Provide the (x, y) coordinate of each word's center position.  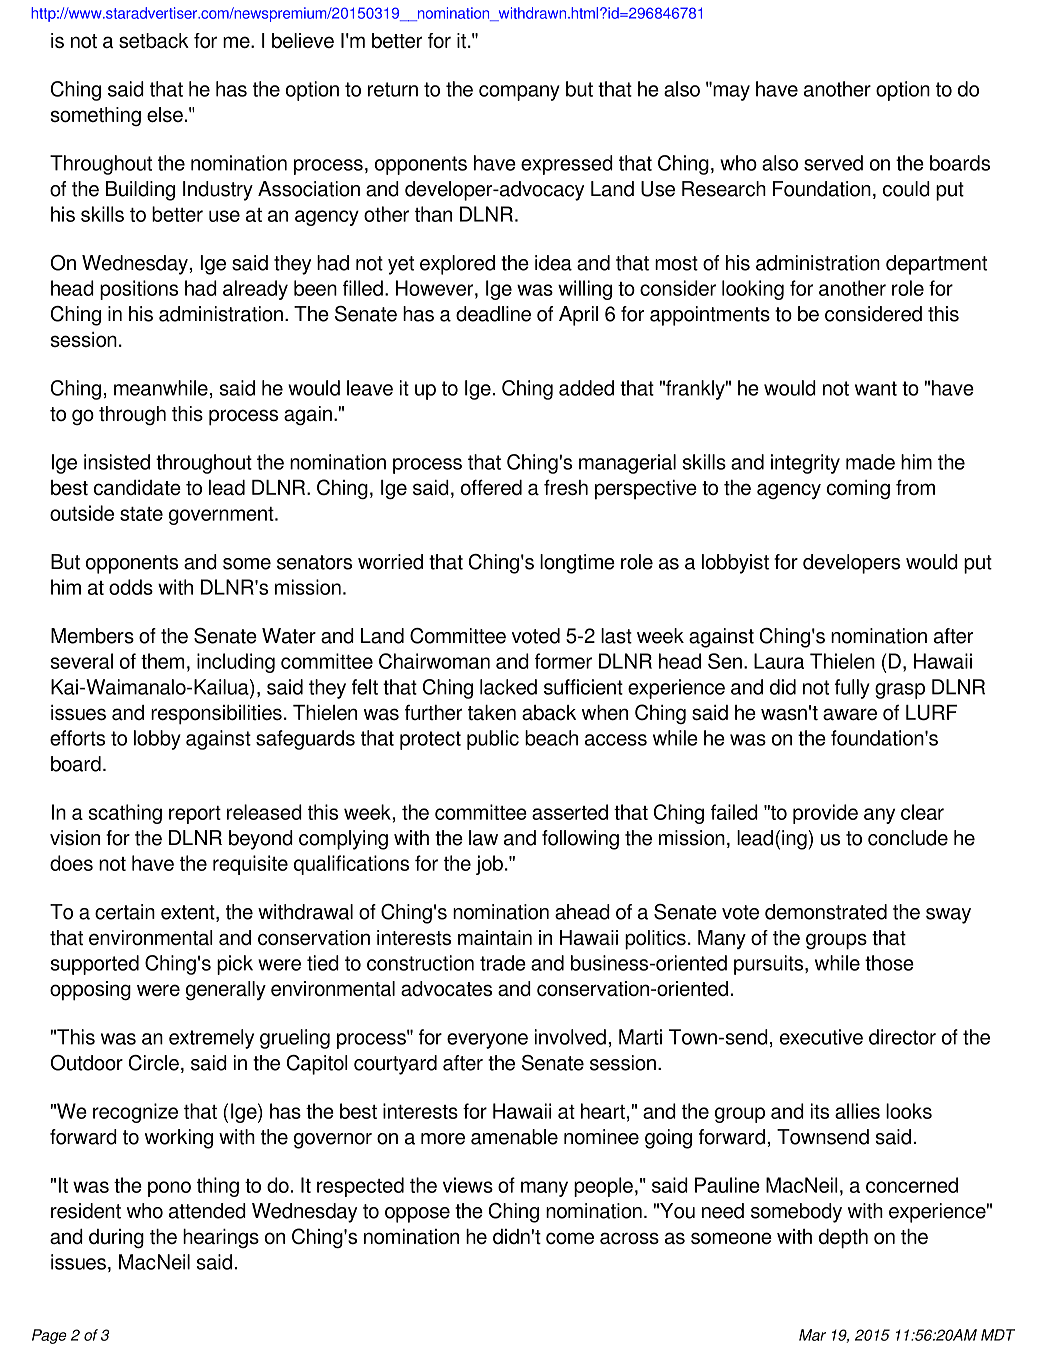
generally (226, 991)
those (889, 963)
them (162, 661)
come (570, 1238)
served (833, 163)
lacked (508, 687)
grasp (900, 691)
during (116, 1239)
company (519, 93)
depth (843, 1239)
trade (503, 963)
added (586, 388)
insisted (117, 462)
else (165, 114)
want (876, 388)
